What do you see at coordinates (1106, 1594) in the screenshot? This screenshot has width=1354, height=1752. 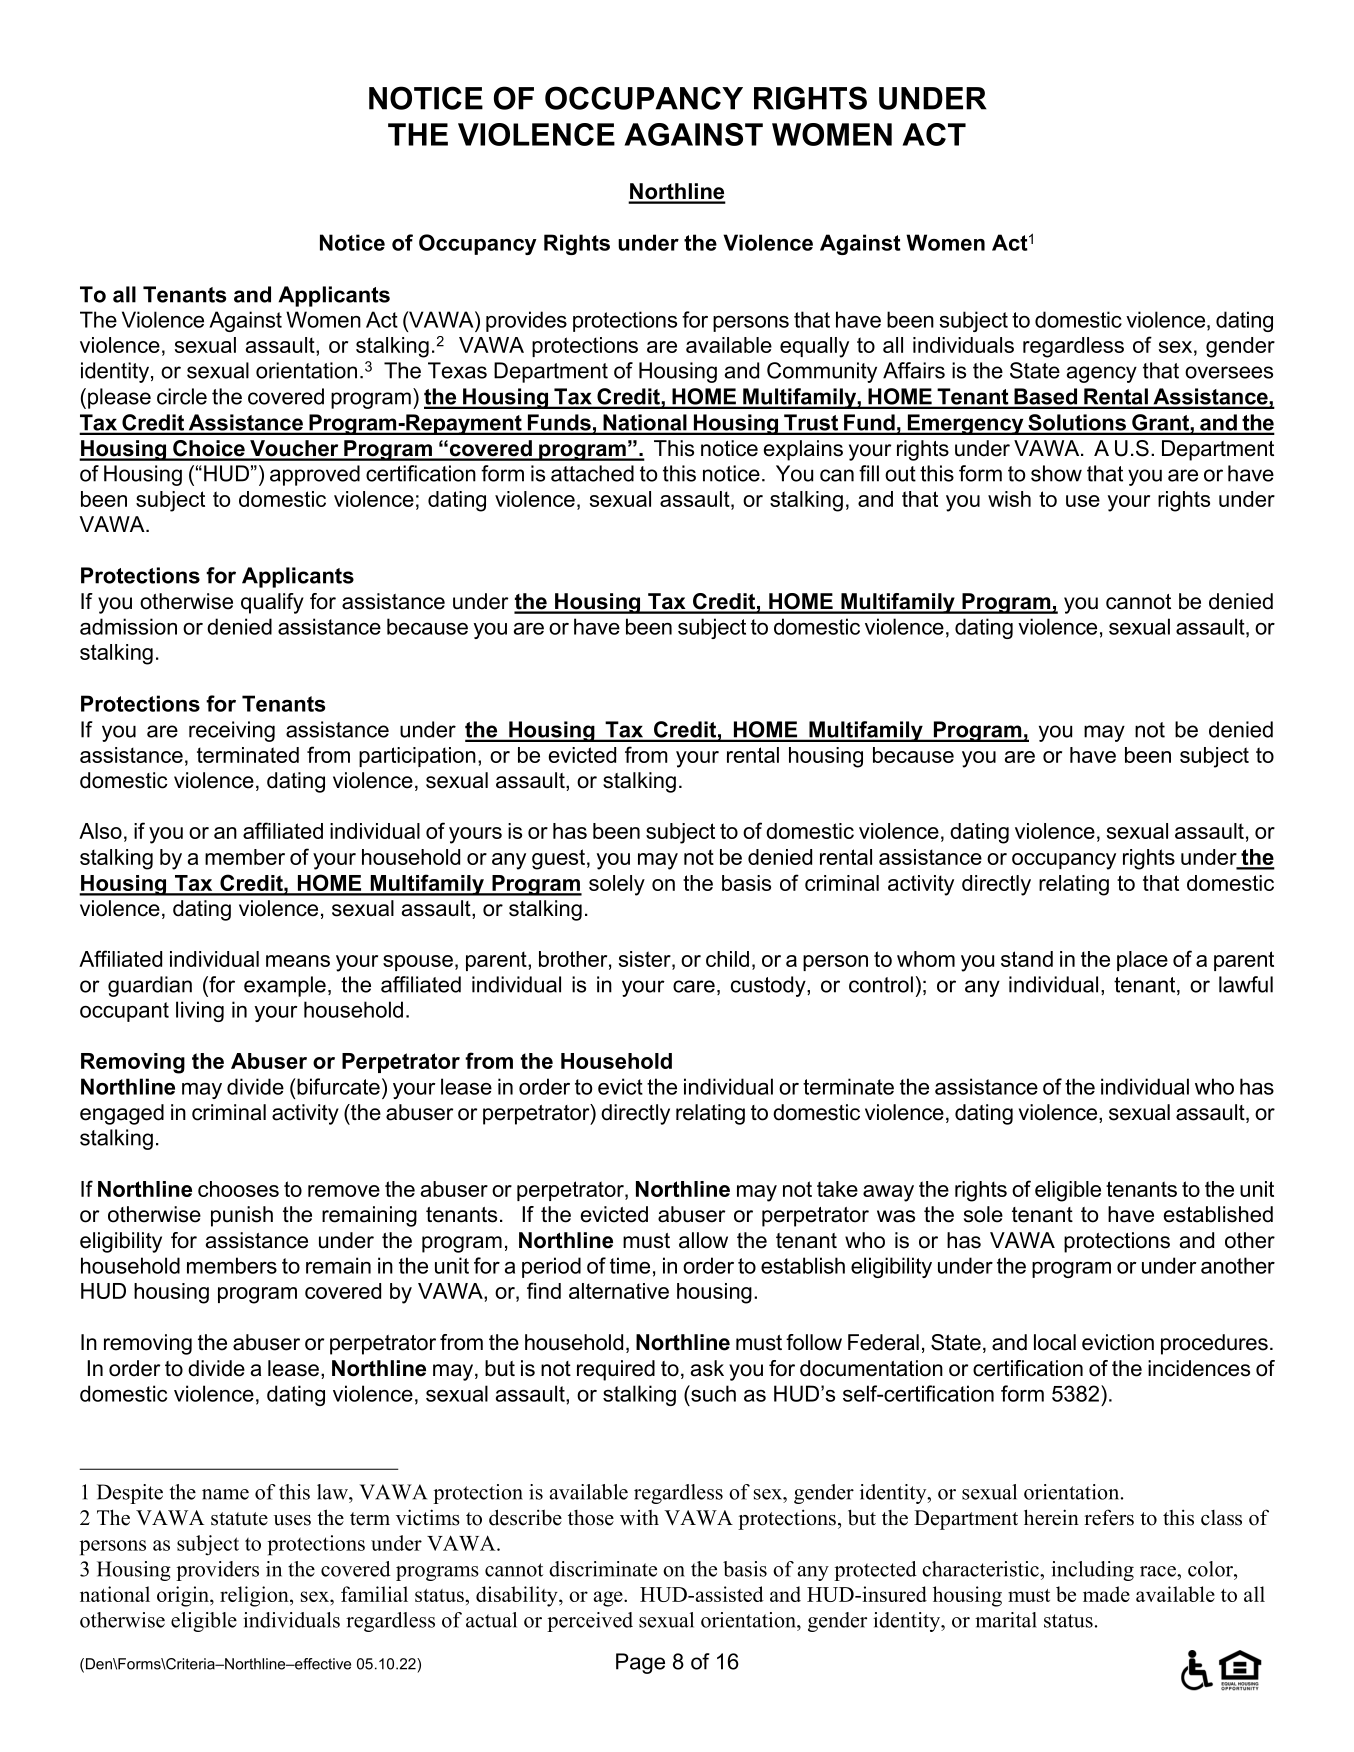 I see `made` at bounding box center [1106, 1594].
